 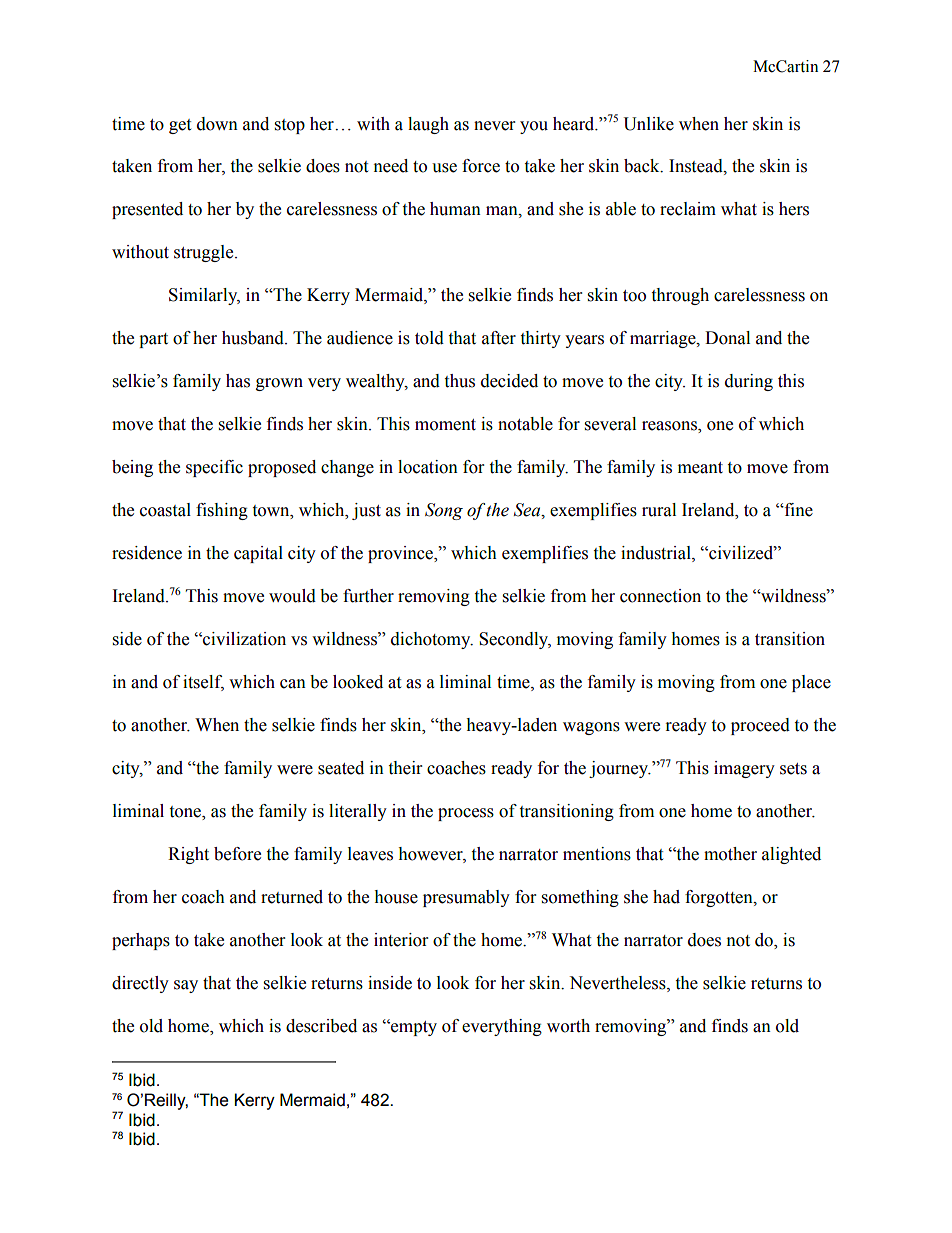 I want to click on forgotten, so click(x=720, y=898).
